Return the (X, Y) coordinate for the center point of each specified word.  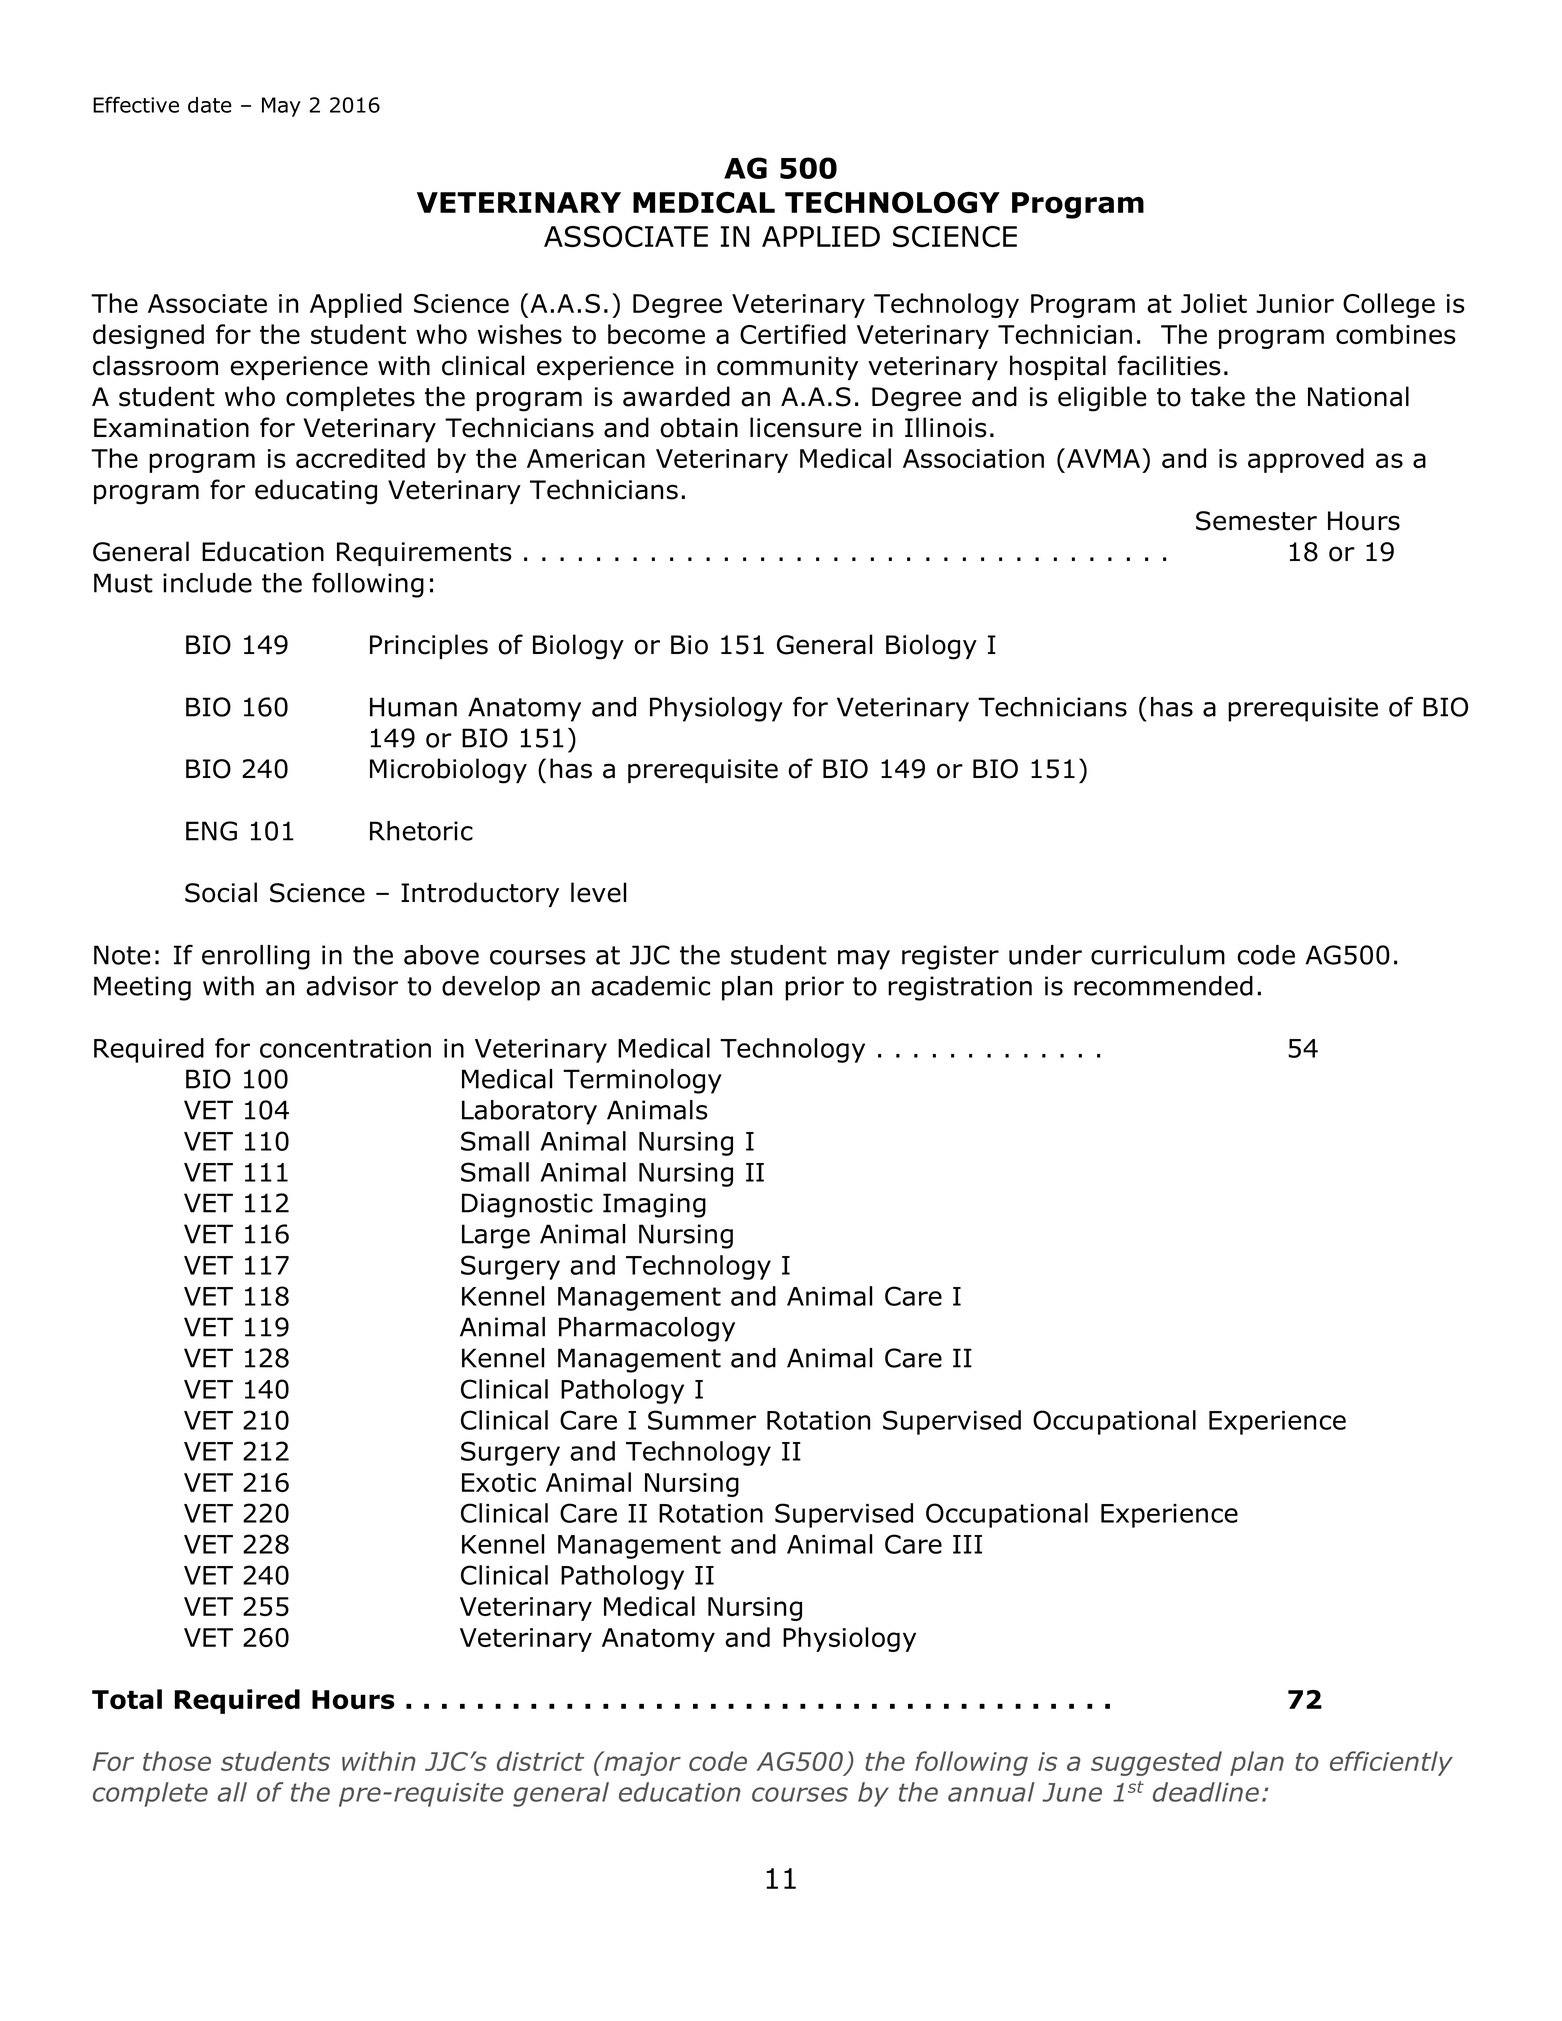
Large (496, 1236)
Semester (1256, 521)
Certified (793, 334)
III (967, 1544)
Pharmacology (647, 1329)
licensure (806, 427)
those (177, 1761)
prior (814, 988)
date (210, 105)
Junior (1295, 303)
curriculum (1158, 955)
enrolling (256, 957)
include (207, 583)
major (641, 1763)
